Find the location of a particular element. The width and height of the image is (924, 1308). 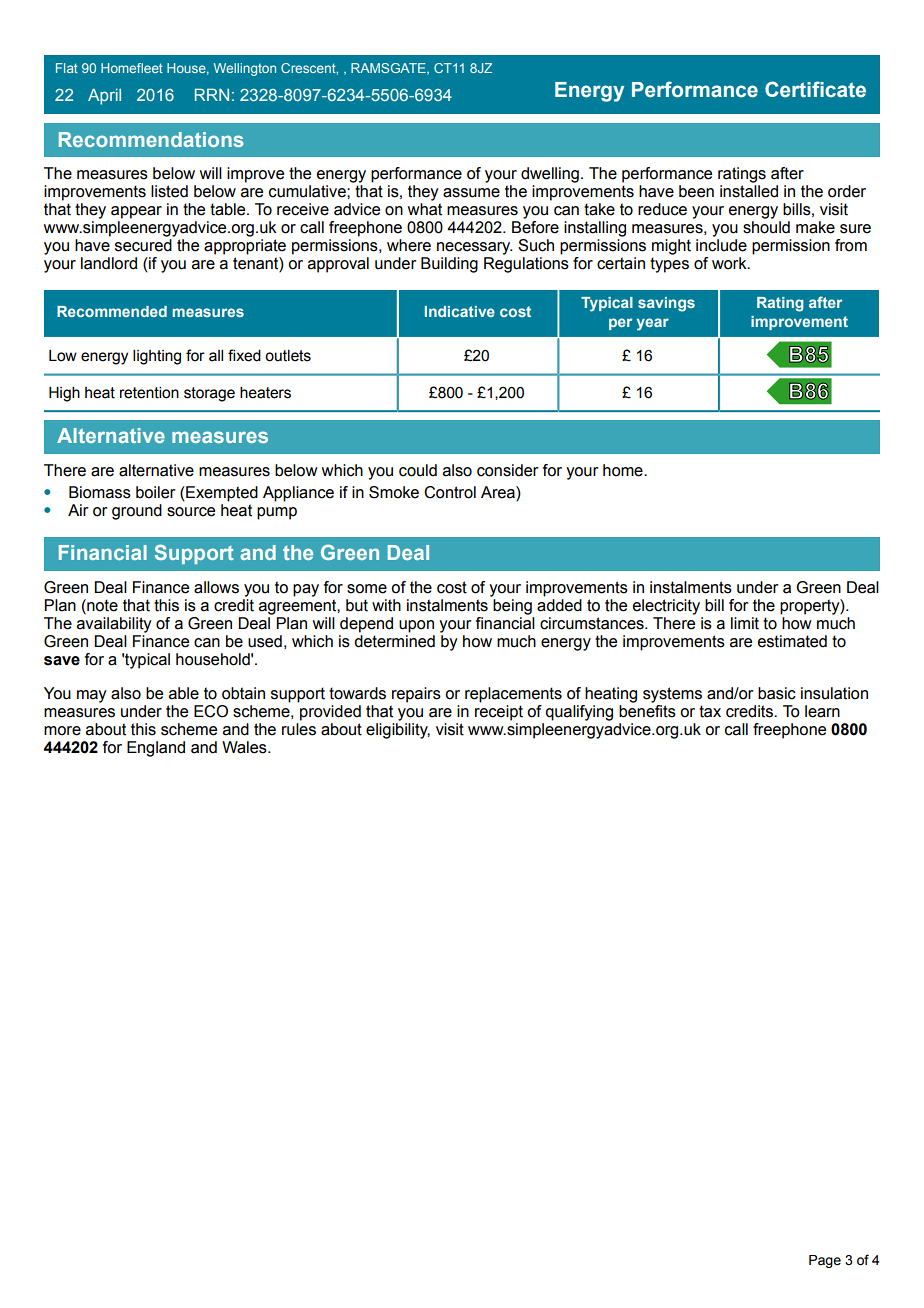

England is located at coordinates (156, 749).
